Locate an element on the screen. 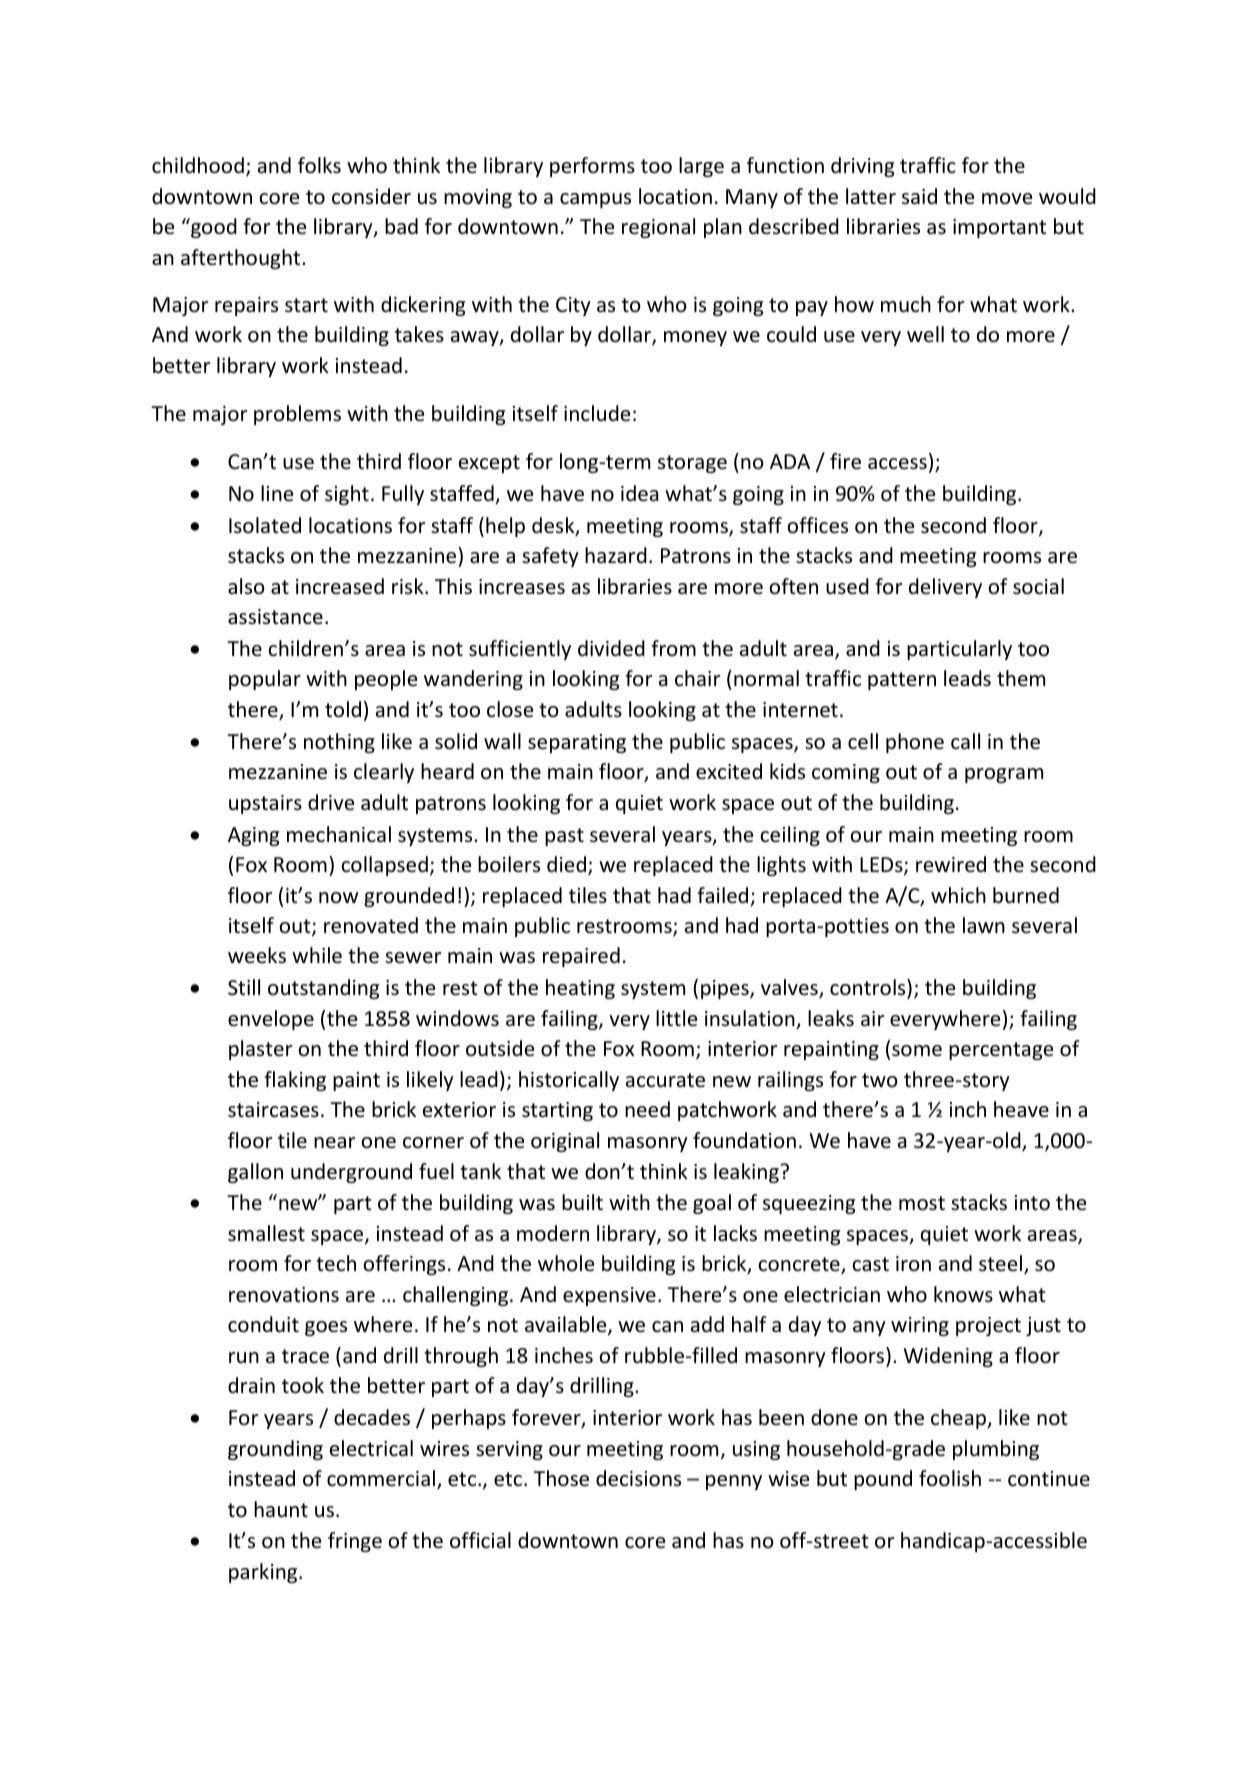 Image resolution: width=1254 pixels, height=1773 pixels. folks is located at coordinates (319, 165).
